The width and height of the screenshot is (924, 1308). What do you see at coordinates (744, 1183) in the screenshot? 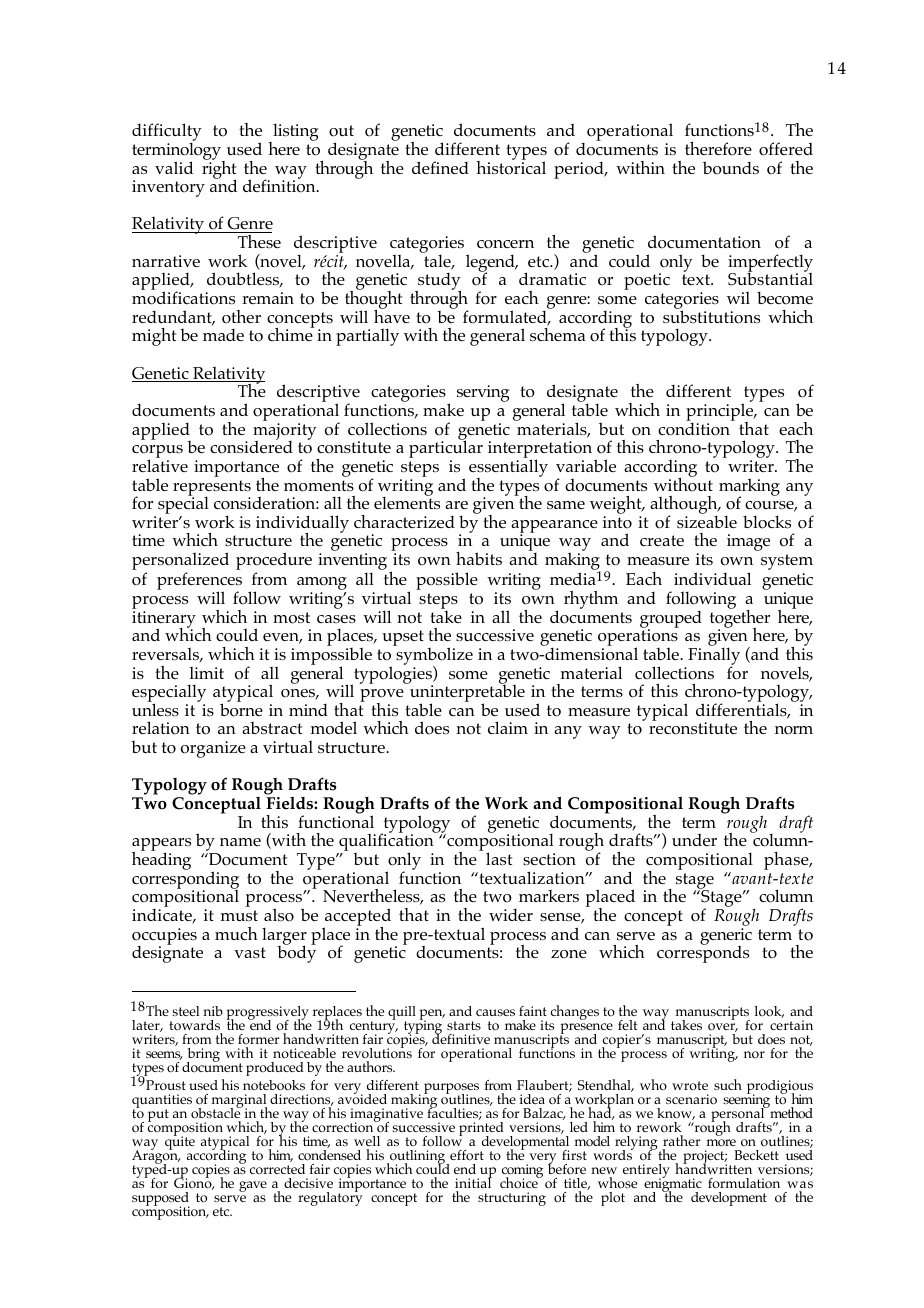
I see `formulation` at bounding box center [744, 1183].
